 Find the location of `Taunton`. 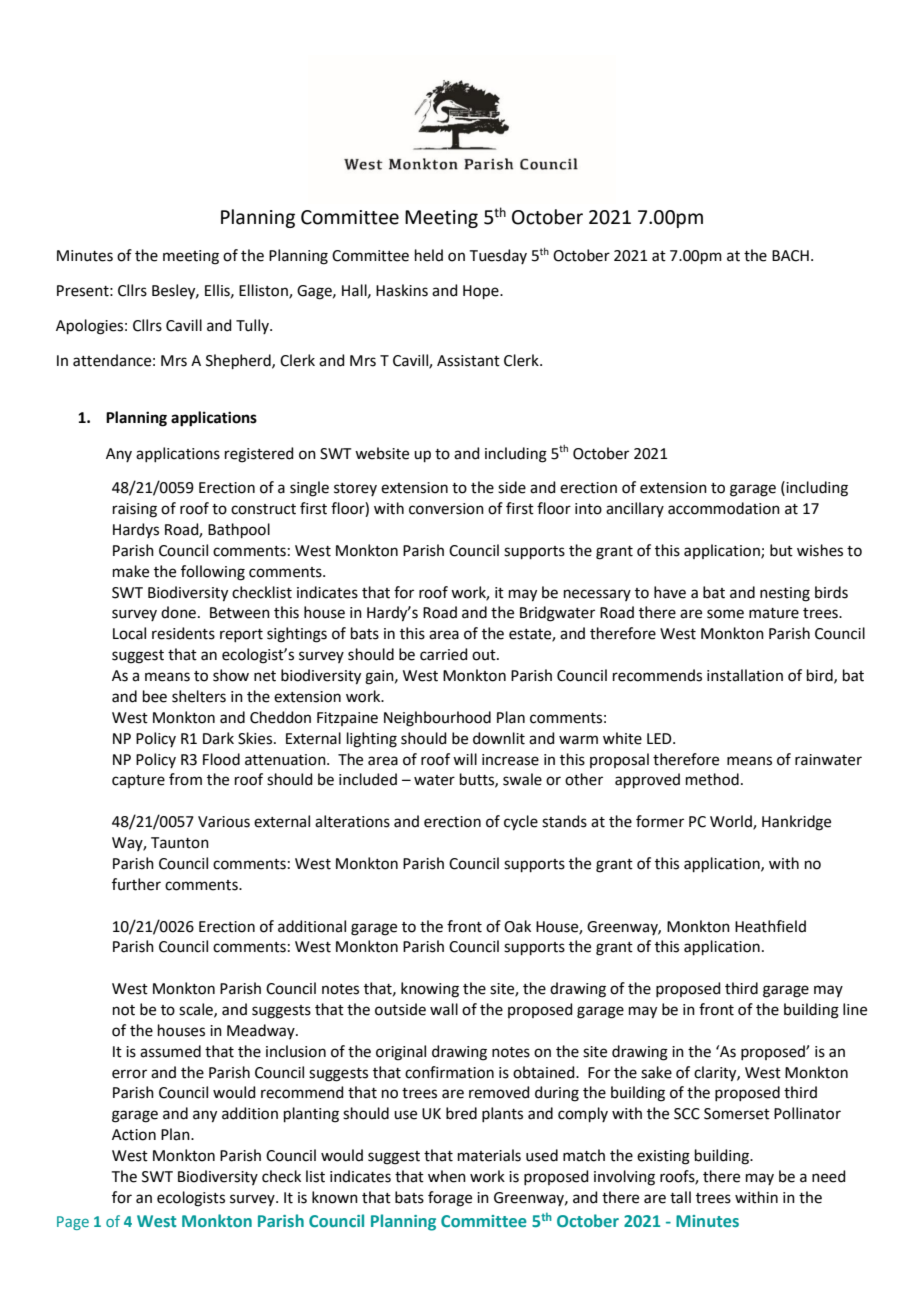

Taunton is located at coordinates (180, 843).
